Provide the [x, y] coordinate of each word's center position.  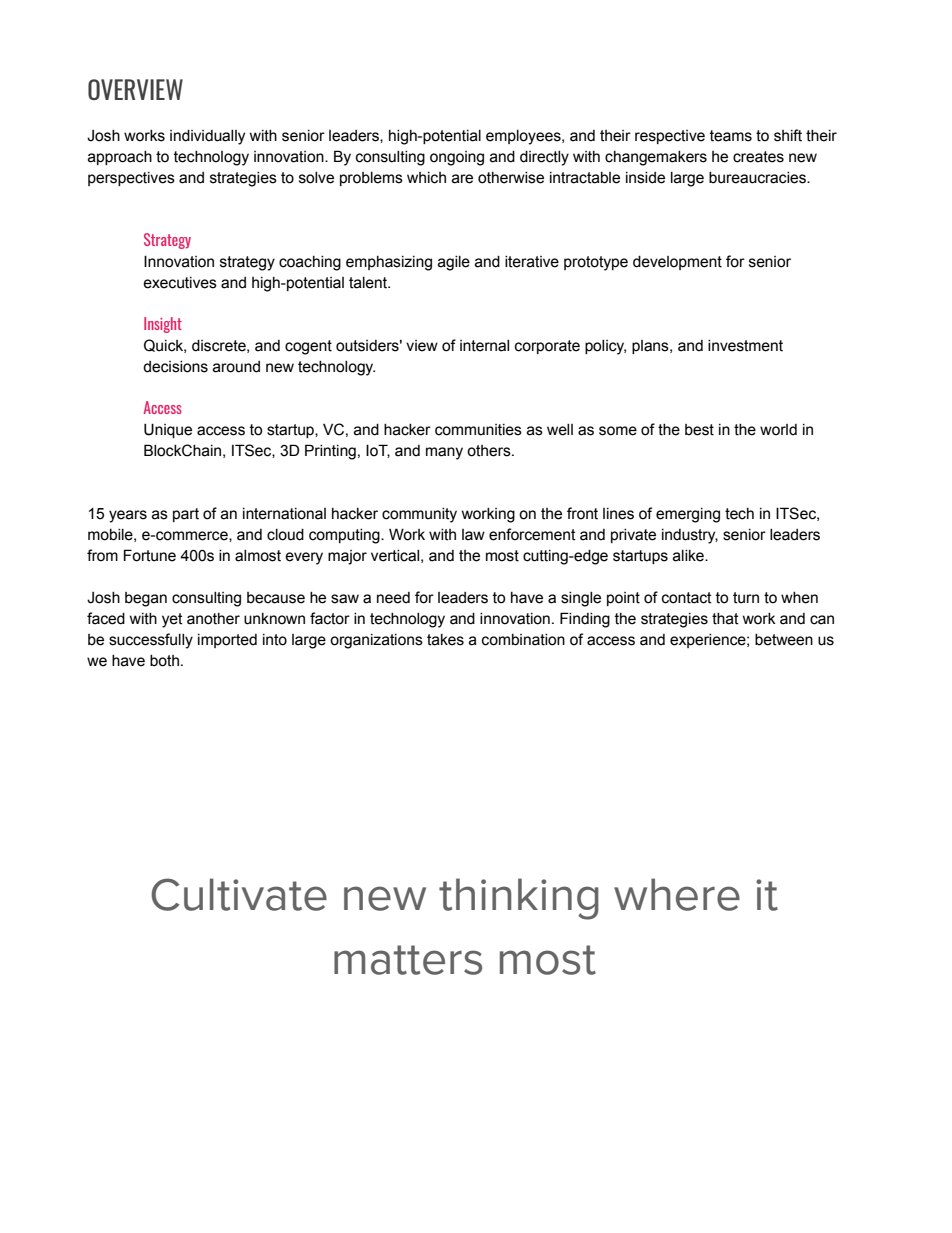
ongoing [457, 158]
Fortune [150, 555]
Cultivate [239, 894]
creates [758, 157]
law [473, 535]
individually [207, 137]
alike [689, 556]
